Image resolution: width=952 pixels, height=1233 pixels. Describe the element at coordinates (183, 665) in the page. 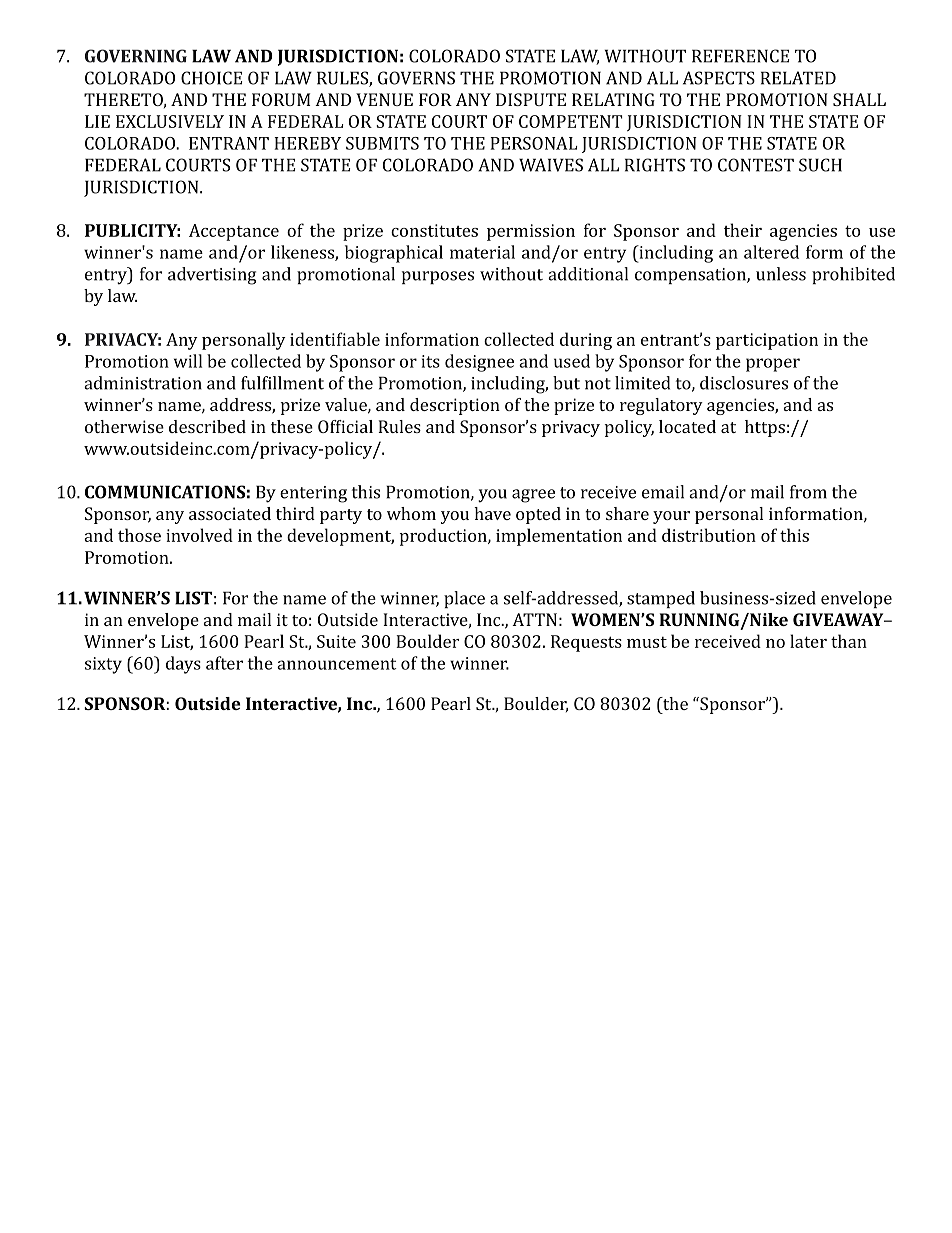

I see `days` at that location.
